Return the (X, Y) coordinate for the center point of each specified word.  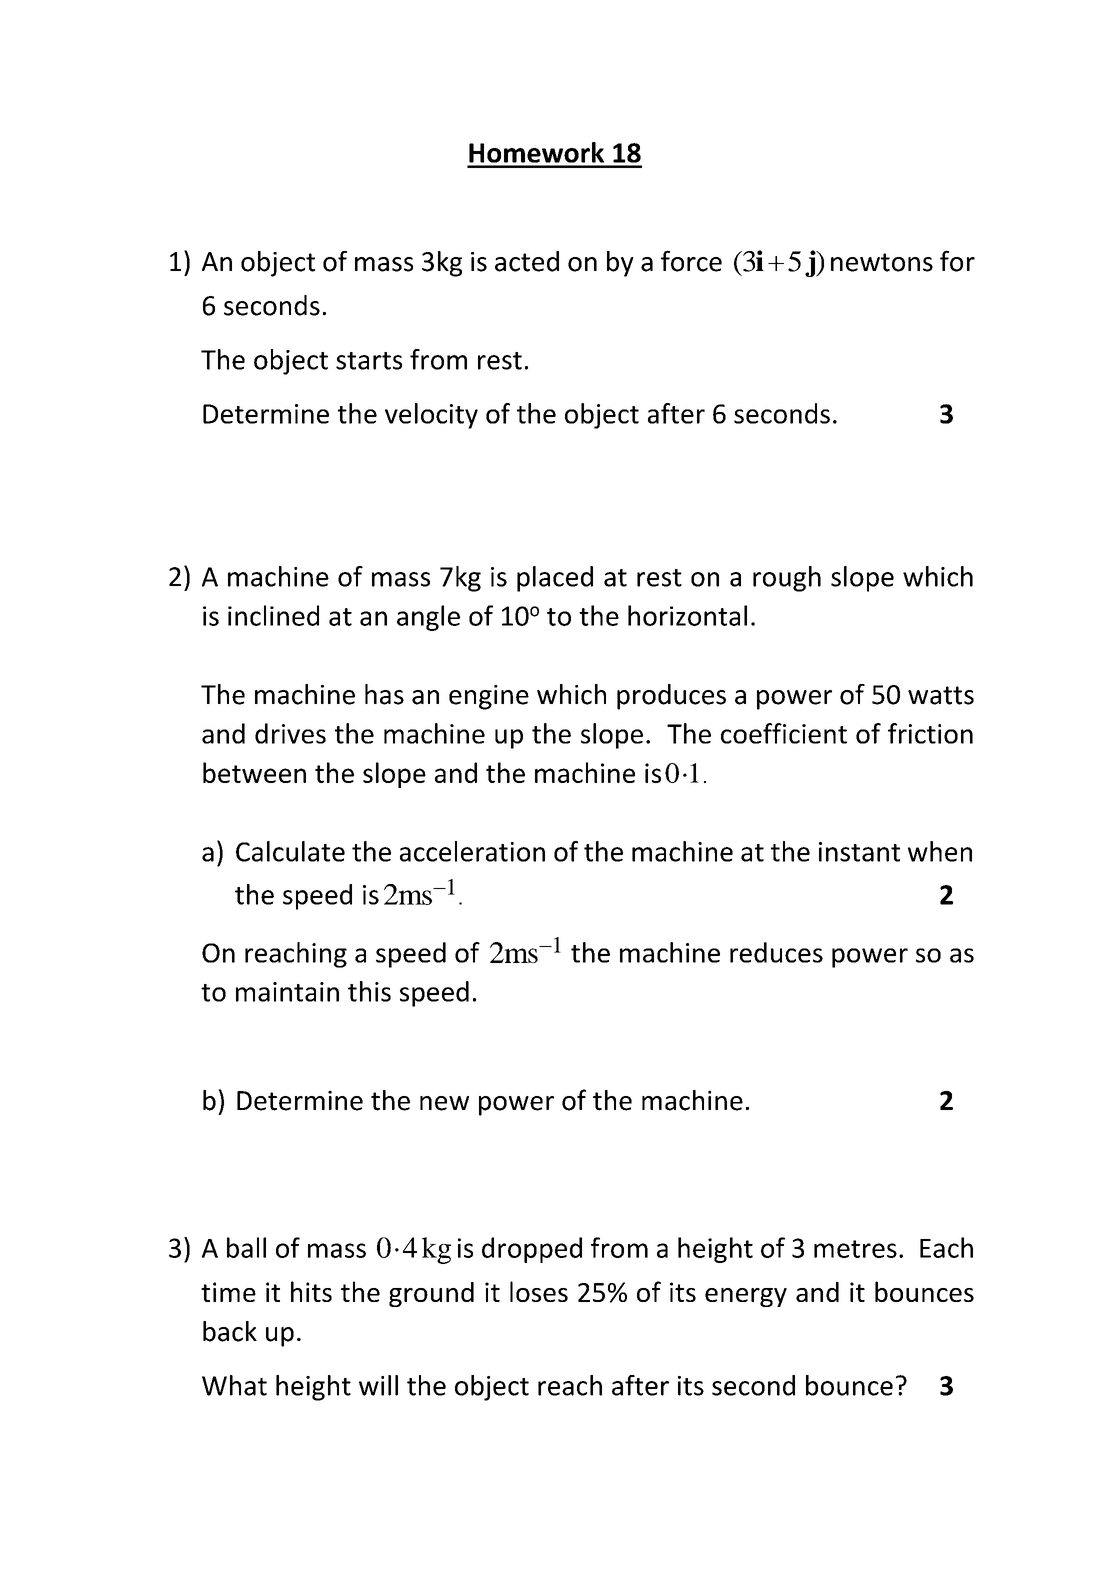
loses (539, 1291)
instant (859, 852)
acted (527, 261)
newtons (882, 262)
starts (369, 361)
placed (555, 579)
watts (941, 695)
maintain (287, 992)
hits (311, 1291)
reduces (776, 952)
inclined (273, 615)
